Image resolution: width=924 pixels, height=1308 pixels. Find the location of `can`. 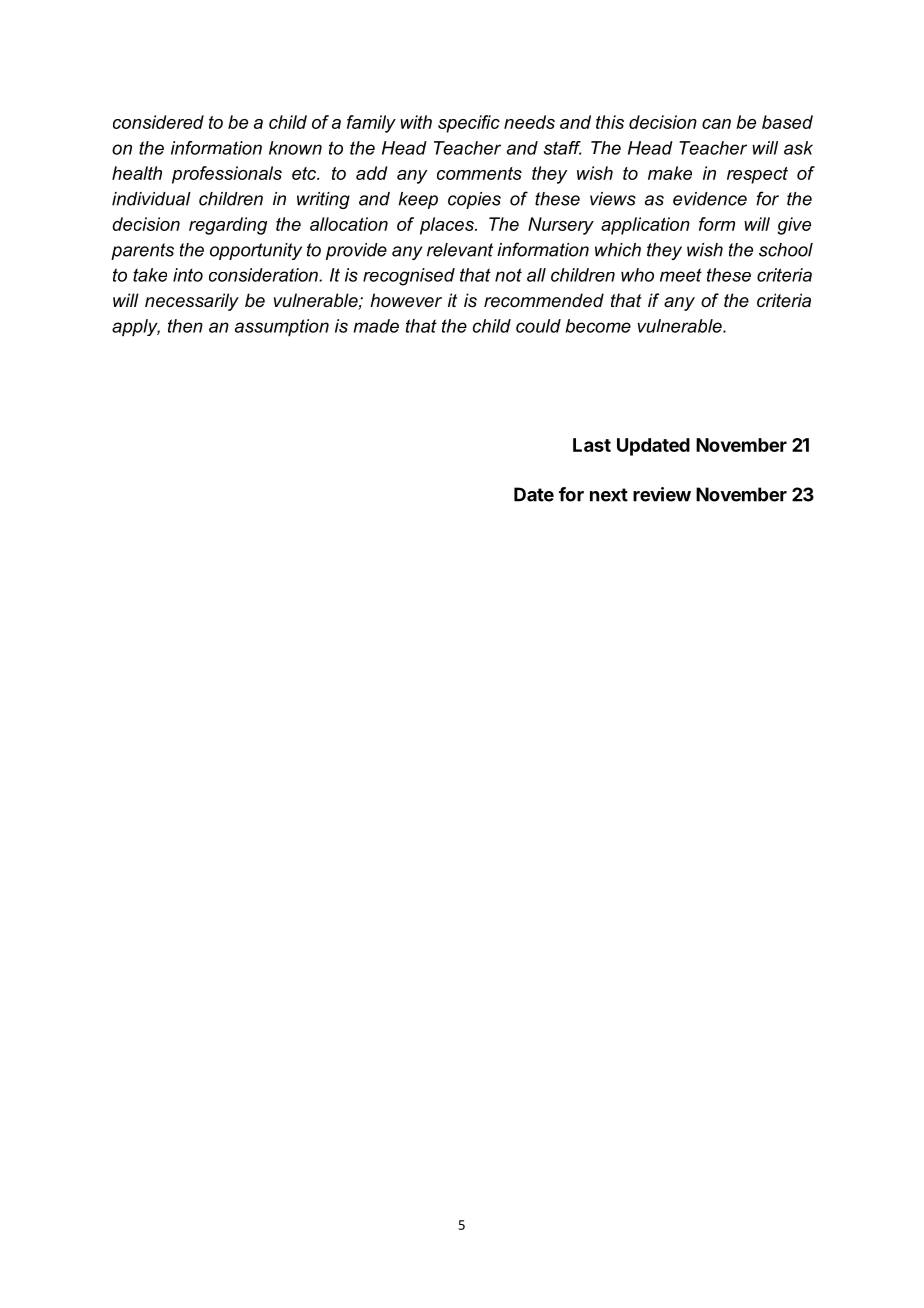

can is located at coordinates (716, 124).
